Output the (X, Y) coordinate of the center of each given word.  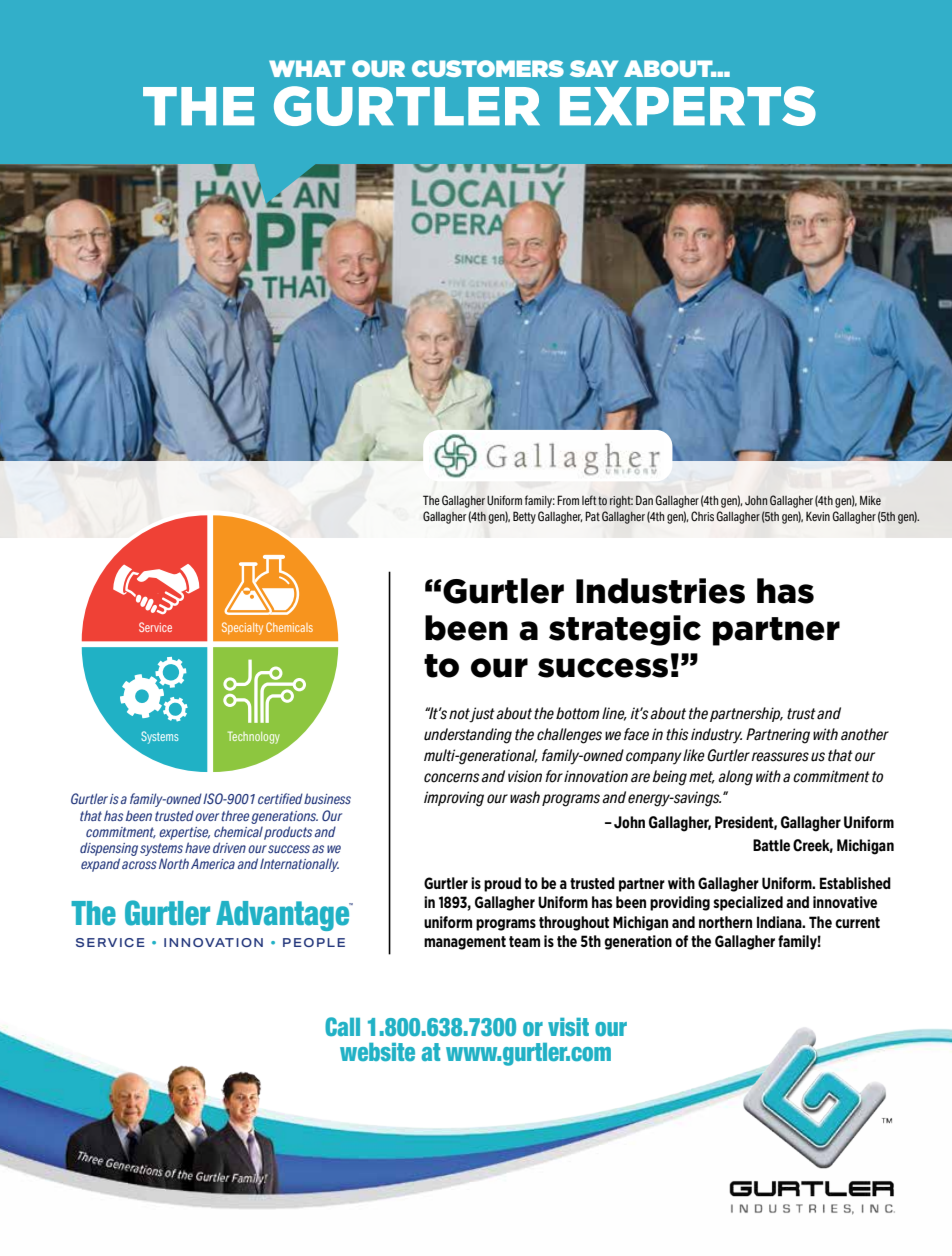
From (568, 500)
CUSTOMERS (488, 68)
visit (568, 1027)
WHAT (307, 68)
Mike (870, 500)
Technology (254, 737)
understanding (468, 736)
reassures (780, 757)
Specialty (242, 628)
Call (342, 1026)
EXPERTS (688, 106)
